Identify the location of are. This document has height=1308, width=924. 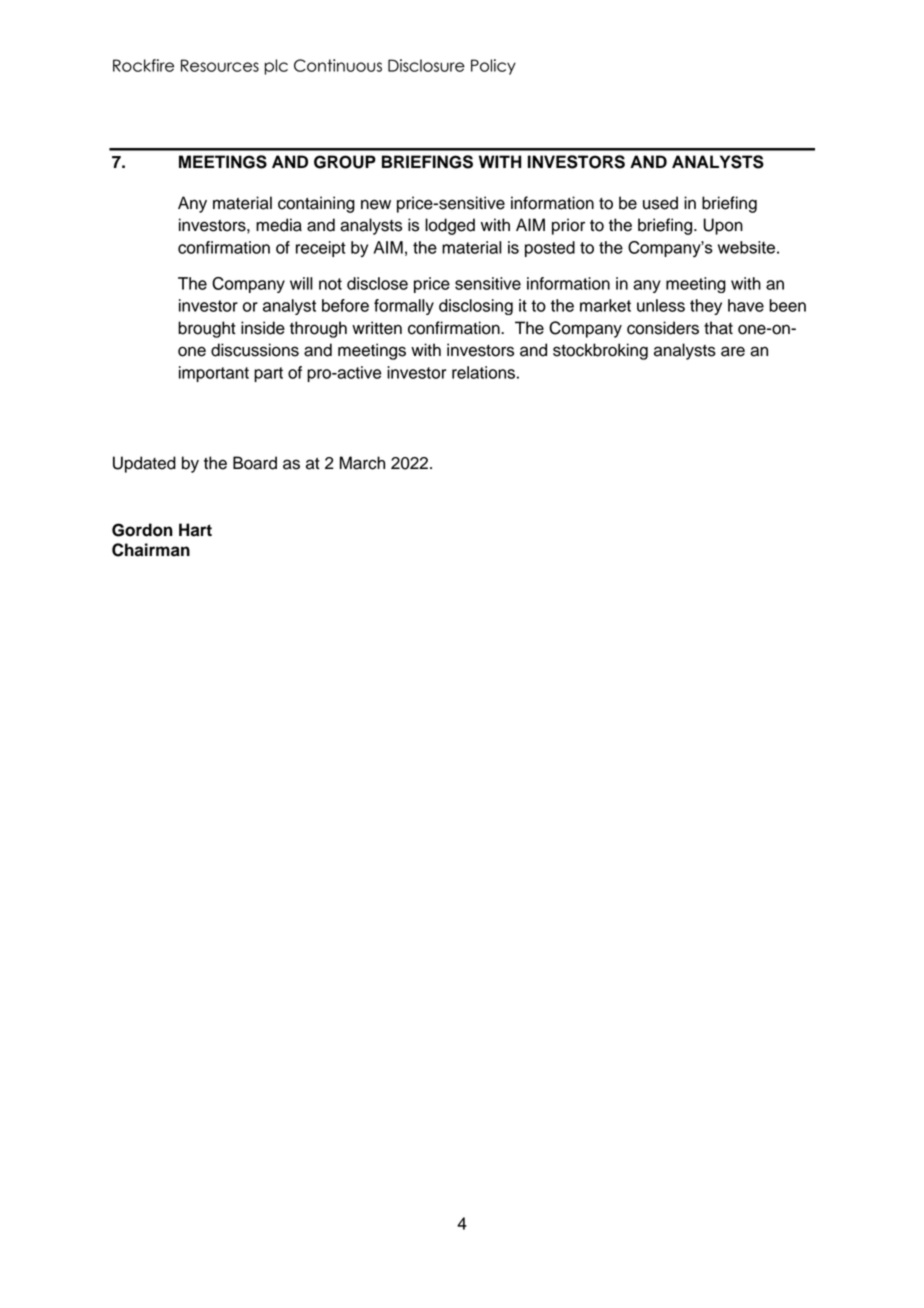
(733, 351).
